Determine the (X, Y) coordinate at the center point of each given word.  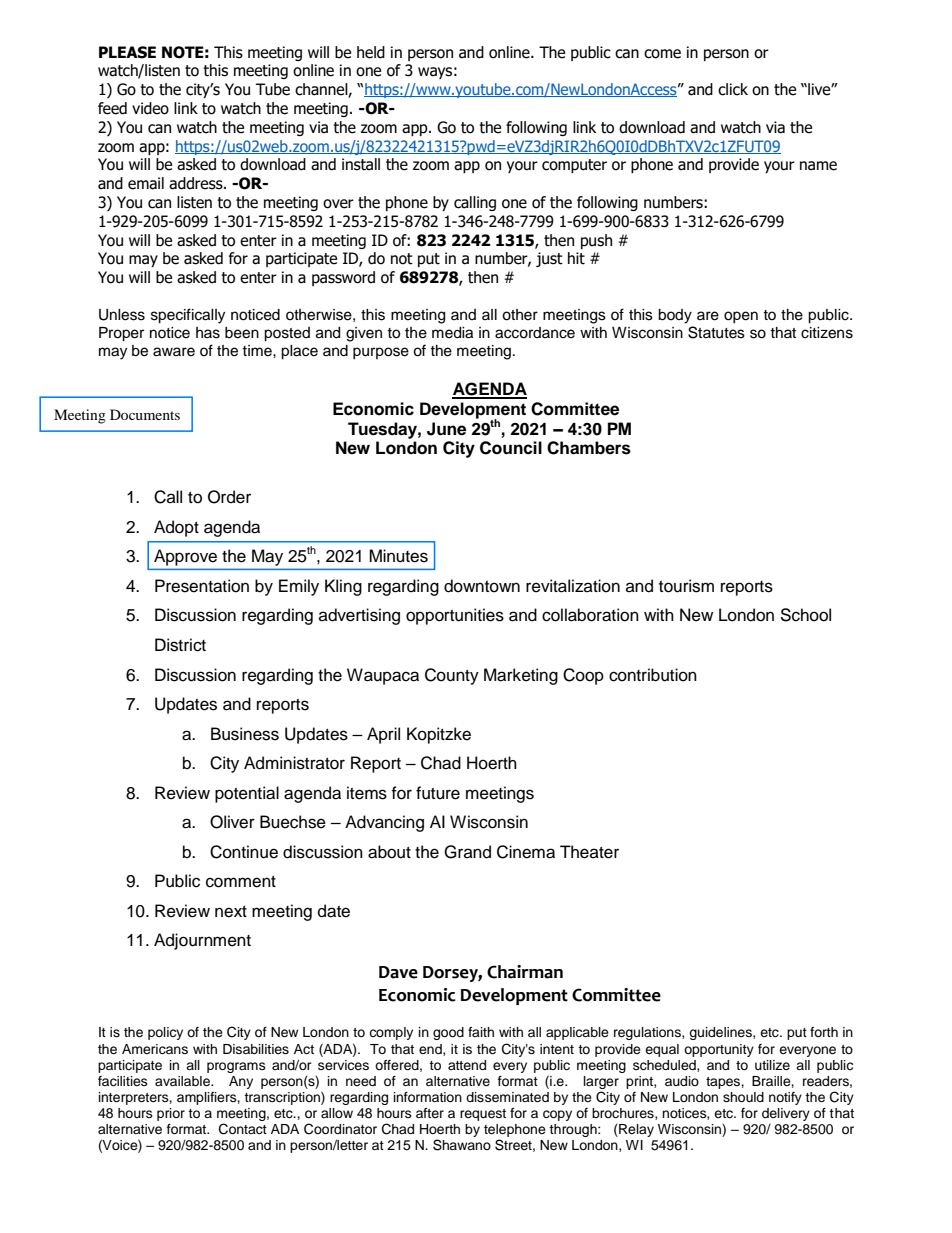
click (733, 89)
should (743, 1097)
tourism (686, 586)
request (483, 1115)
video (150, 108)
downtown (482, 586)
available (183, 1081)
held (371, 52)
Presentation (202, 586)
